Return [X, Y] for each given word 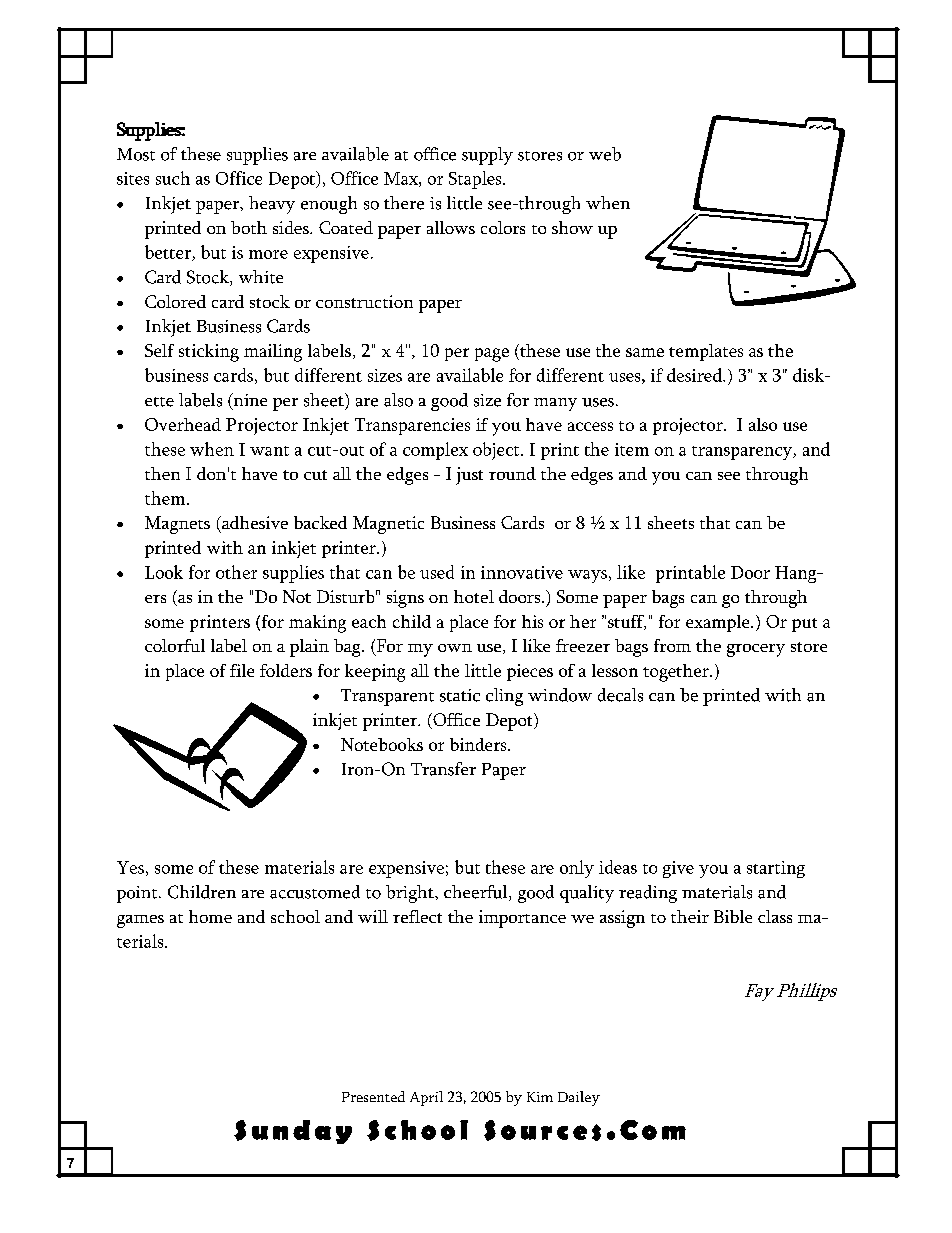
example [719, 623]
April [426, 1098]
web [605, 154]
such [173, 178]
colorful [175, 645]
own [455, 648]
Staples [476, 180]
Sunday [293, 1132]
